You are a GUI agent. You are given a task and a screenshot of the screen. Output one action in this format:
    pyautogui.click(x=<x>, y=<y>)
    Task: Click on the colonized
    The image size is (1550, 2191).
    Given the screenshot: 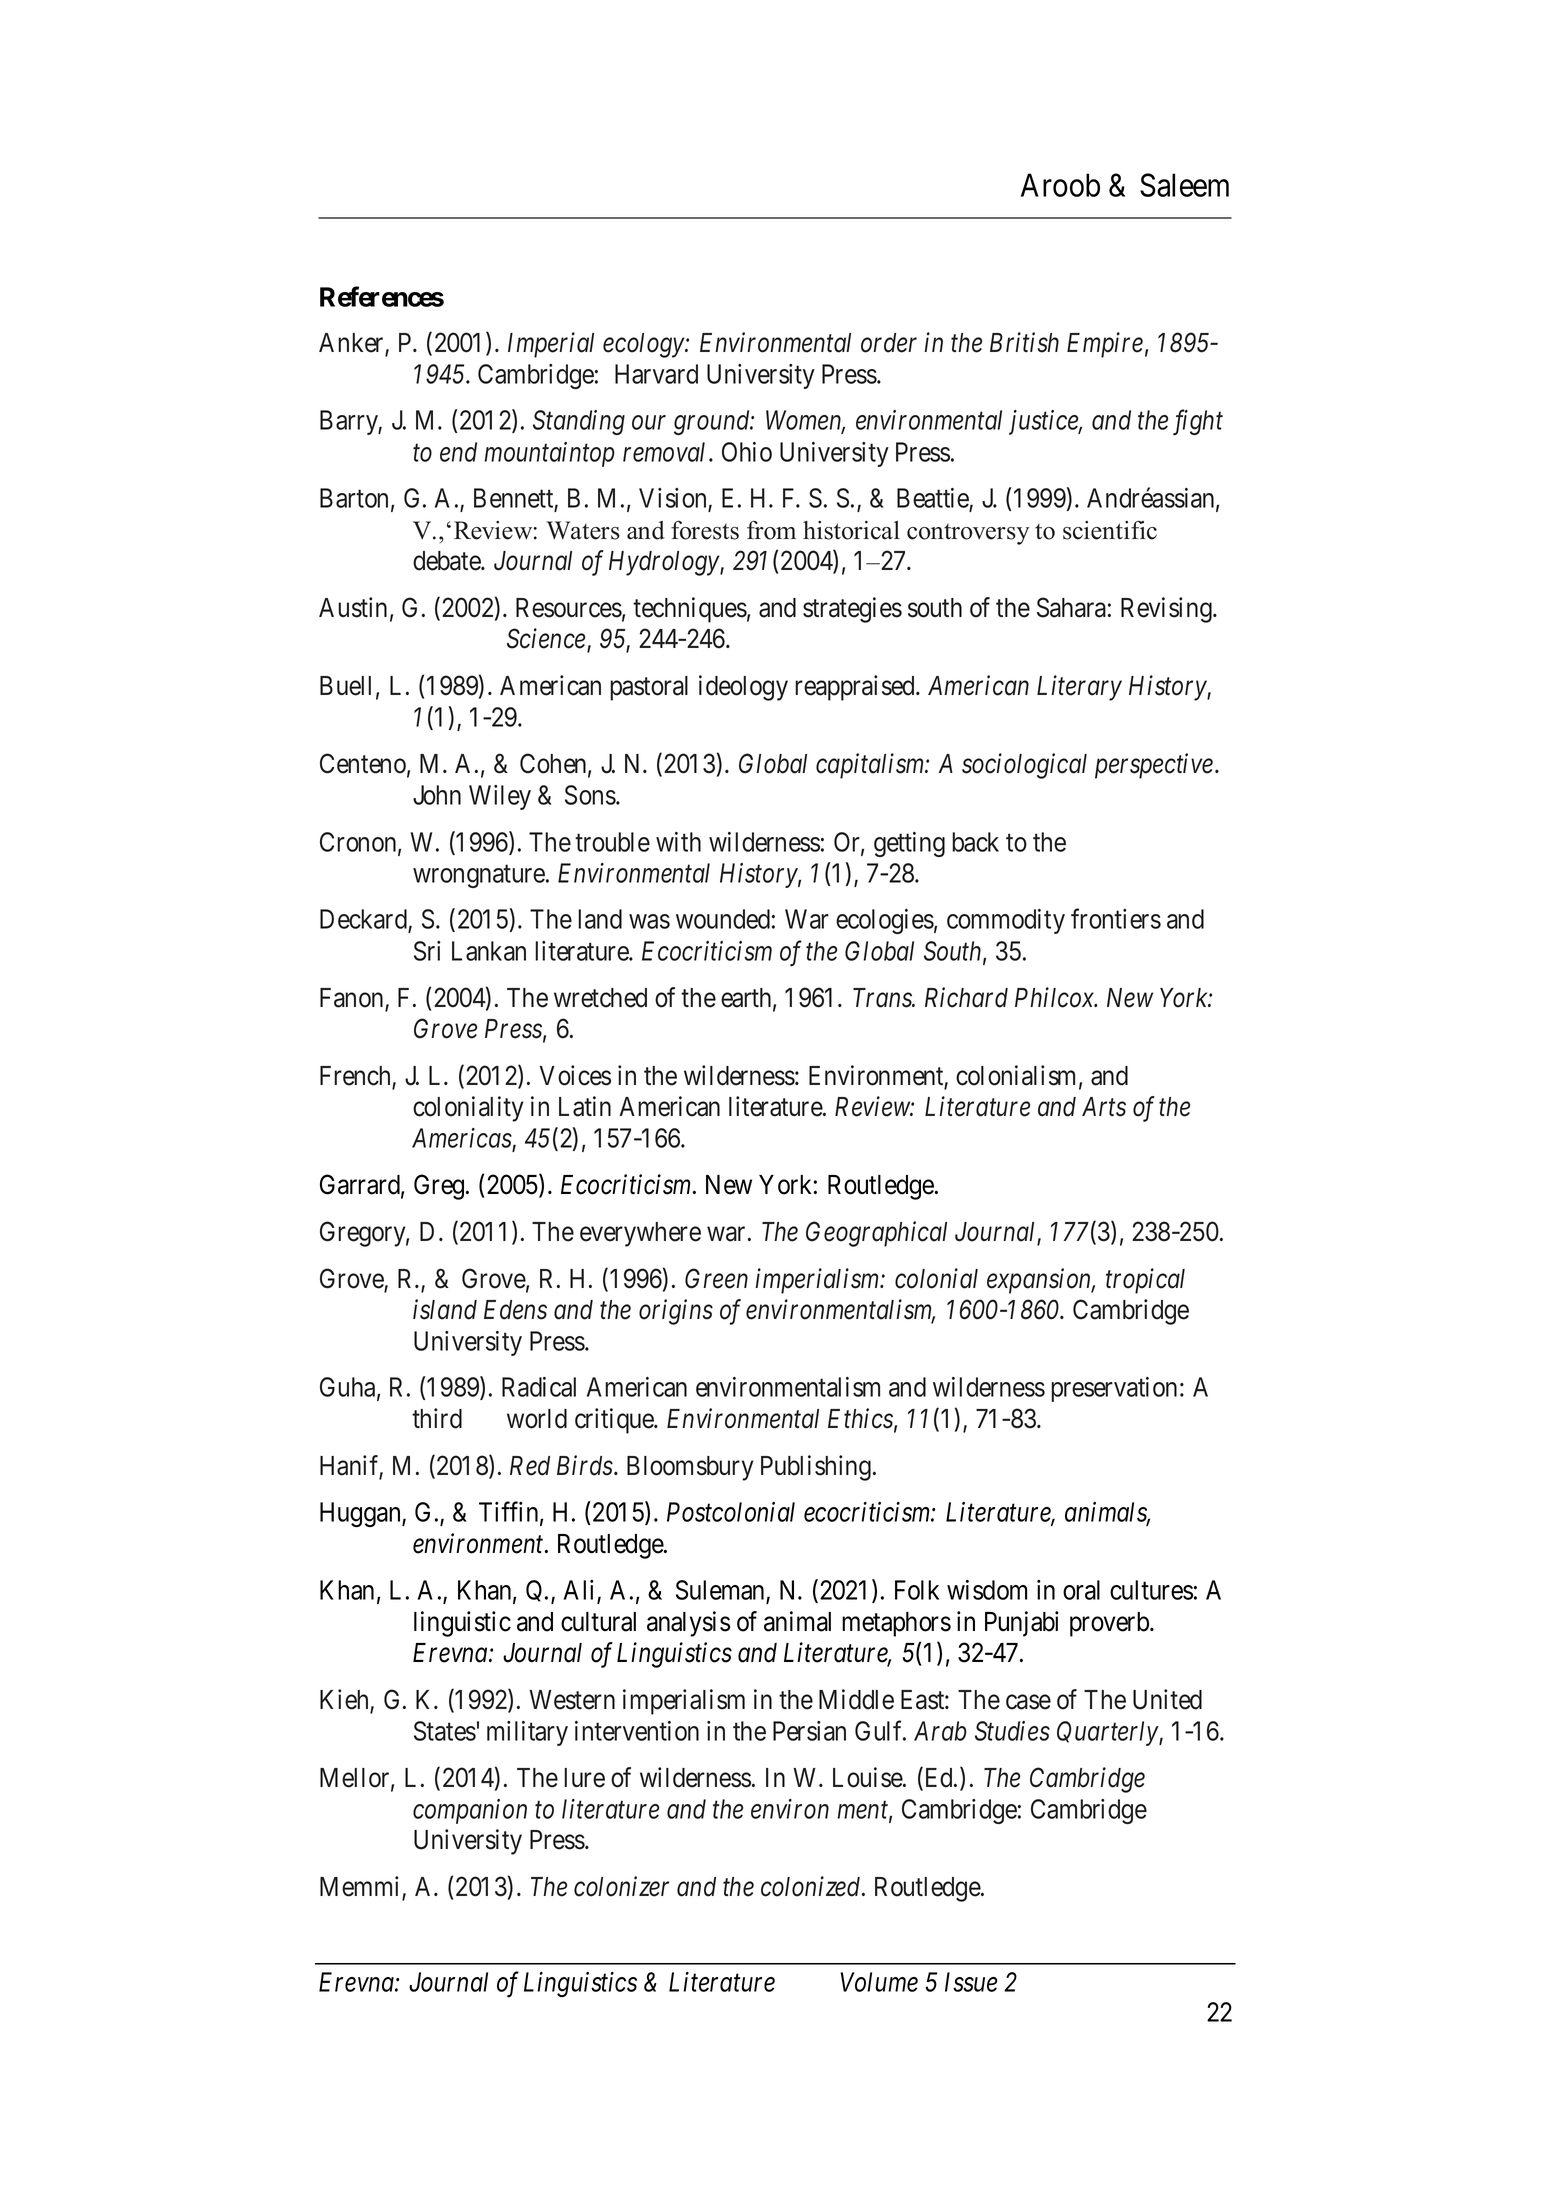 What is the action you would take?
    pyautogui.click(x=812, y=1886)
